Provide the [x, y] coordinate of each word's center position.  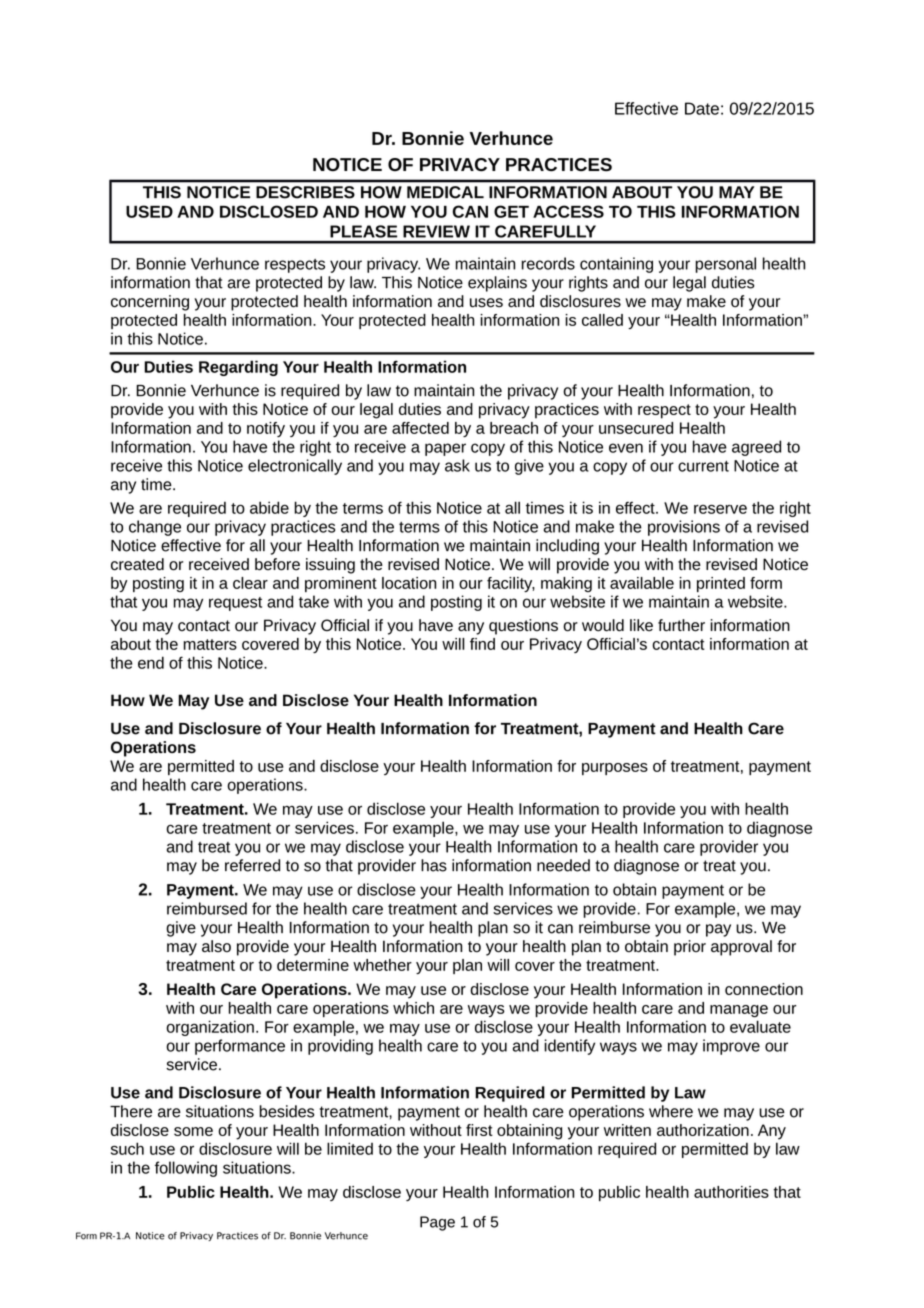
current [703, 466]
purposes [615, 769]
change [155, 528]
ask [457, 465]
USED [149, 211]
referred [252, 865]
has [434, 865]
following [186, 1169]
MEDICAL [445, 192]
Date [702, 108]
